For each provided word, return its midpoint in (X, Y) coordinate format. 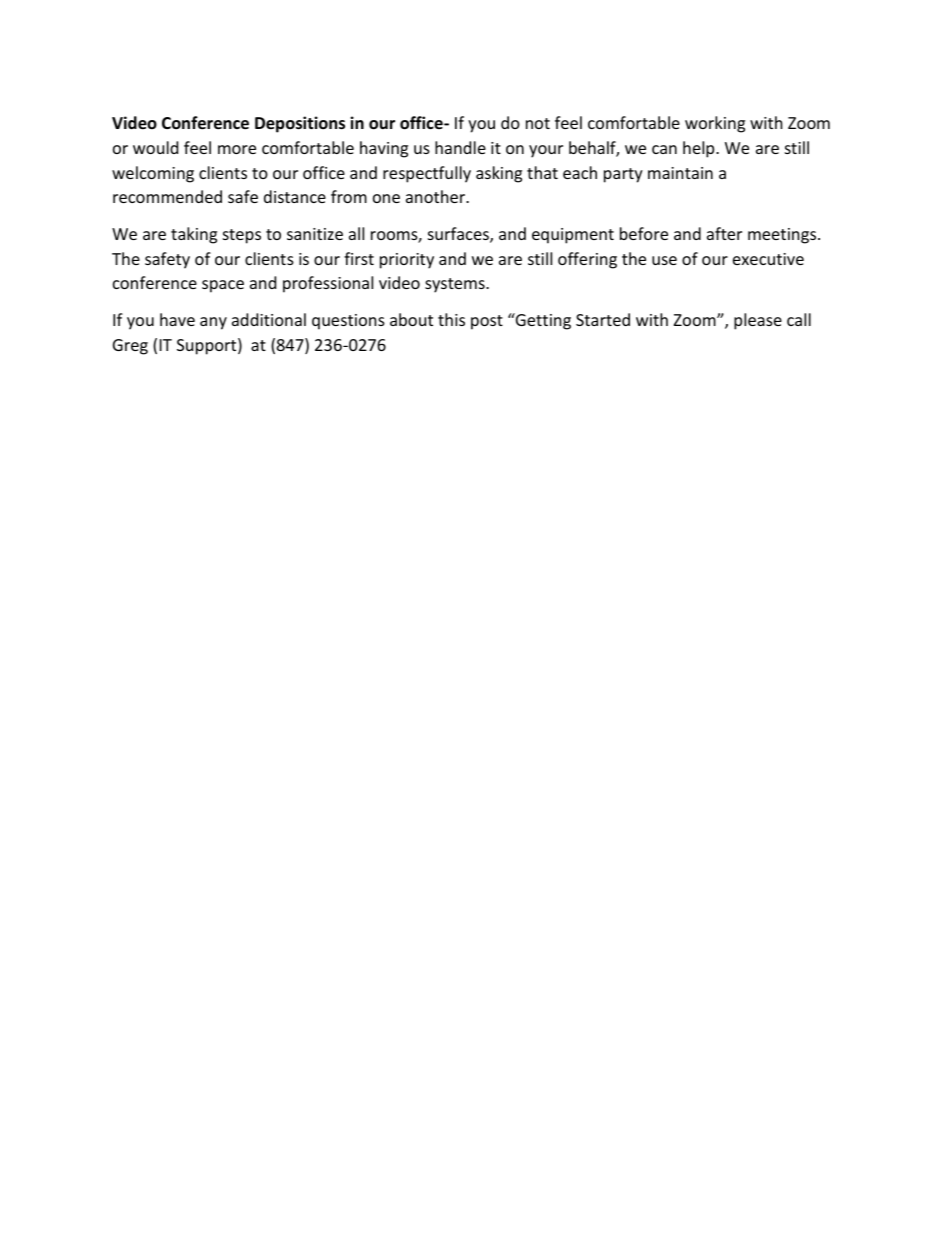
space (223, 286)
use (664, 260)
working (715, 124)
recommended (167, 196)
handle (460, 147)
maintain (680, 173)
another (437, 196)
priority (407, 261)
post (487, 322)
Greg (130, 347)
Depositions (300, 124)
